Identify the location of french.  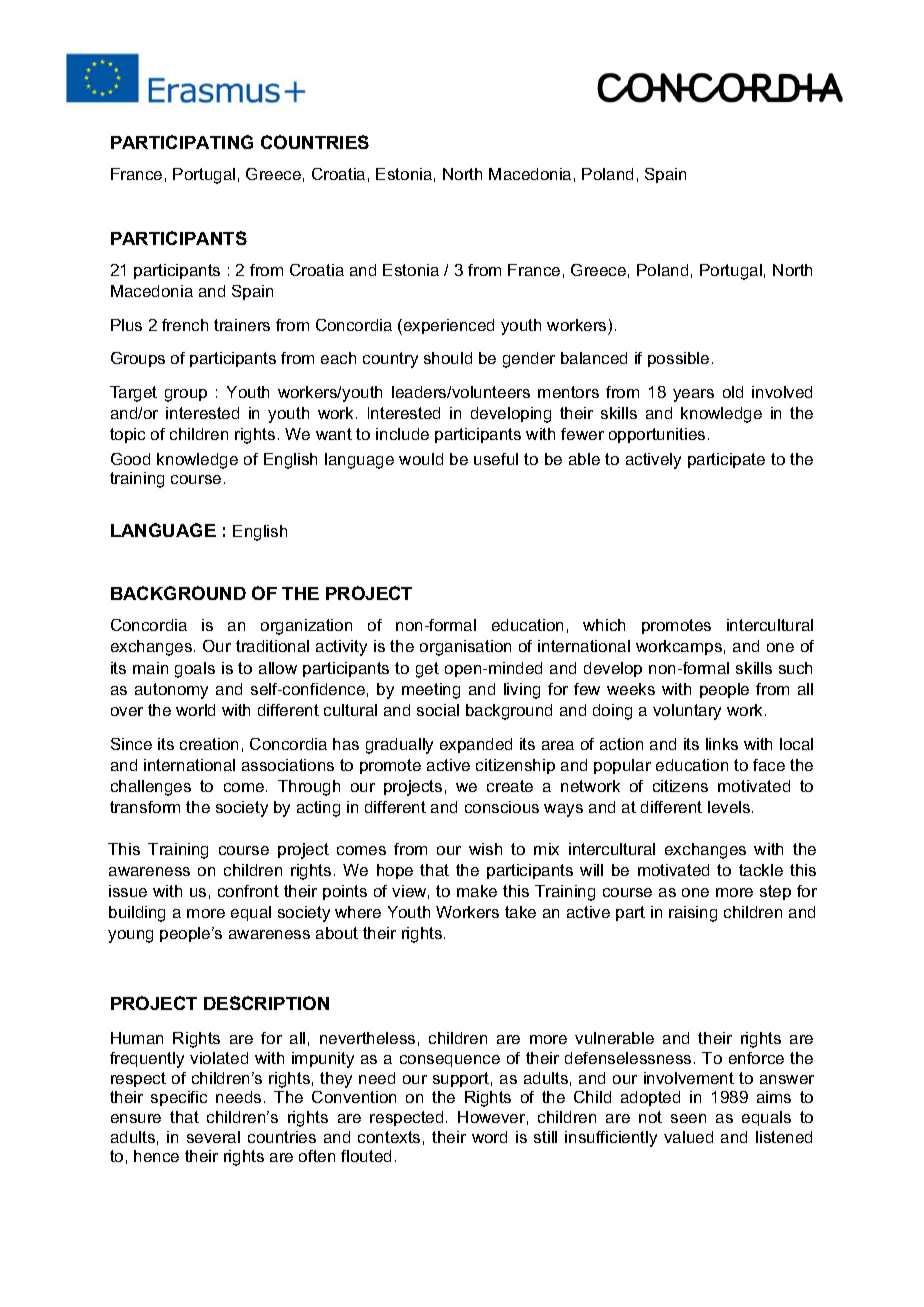
(185, 325).
